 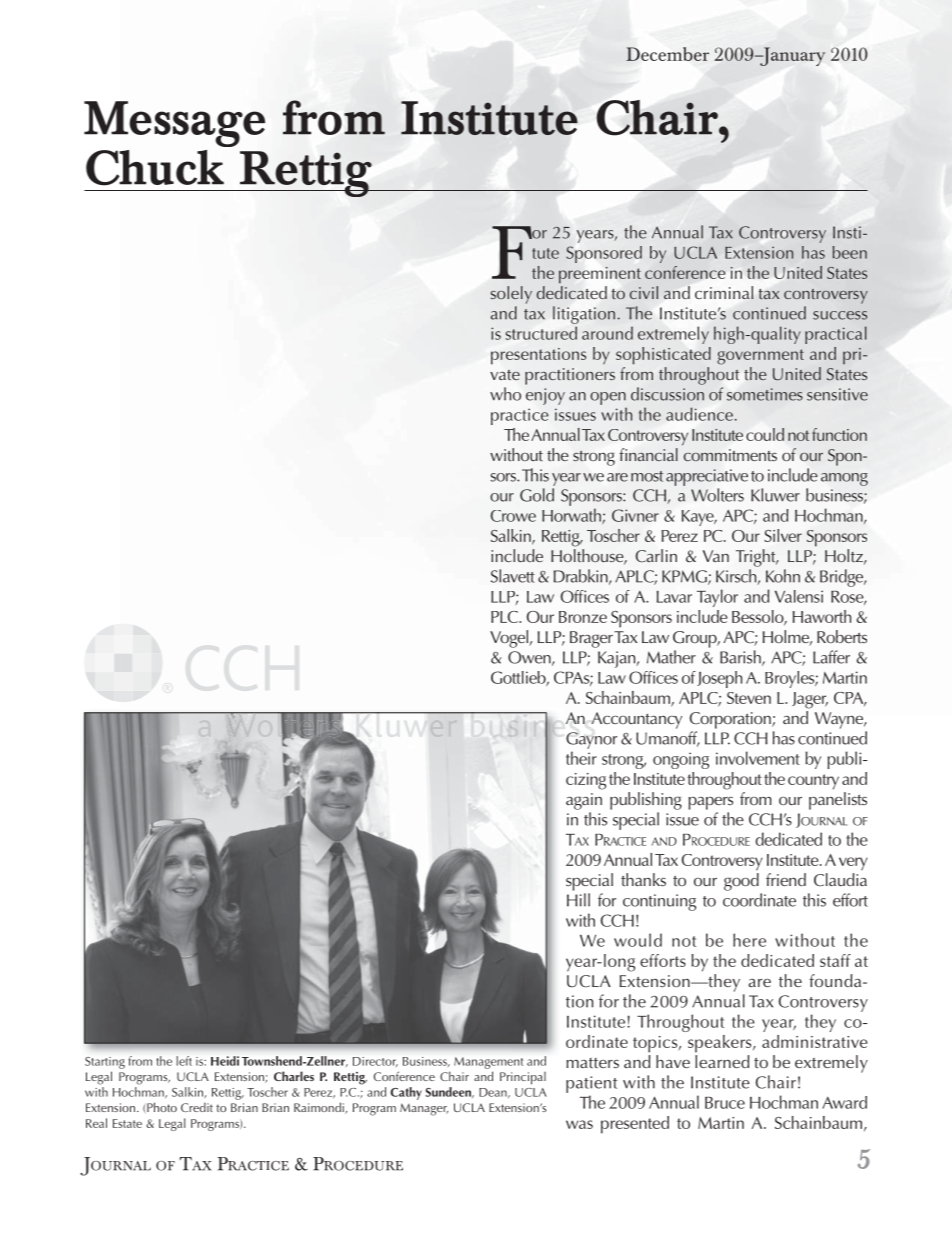 What do you see at coordinates (584, 801) in the screenshot?
I see `again` at bounding box center [584, 801].
